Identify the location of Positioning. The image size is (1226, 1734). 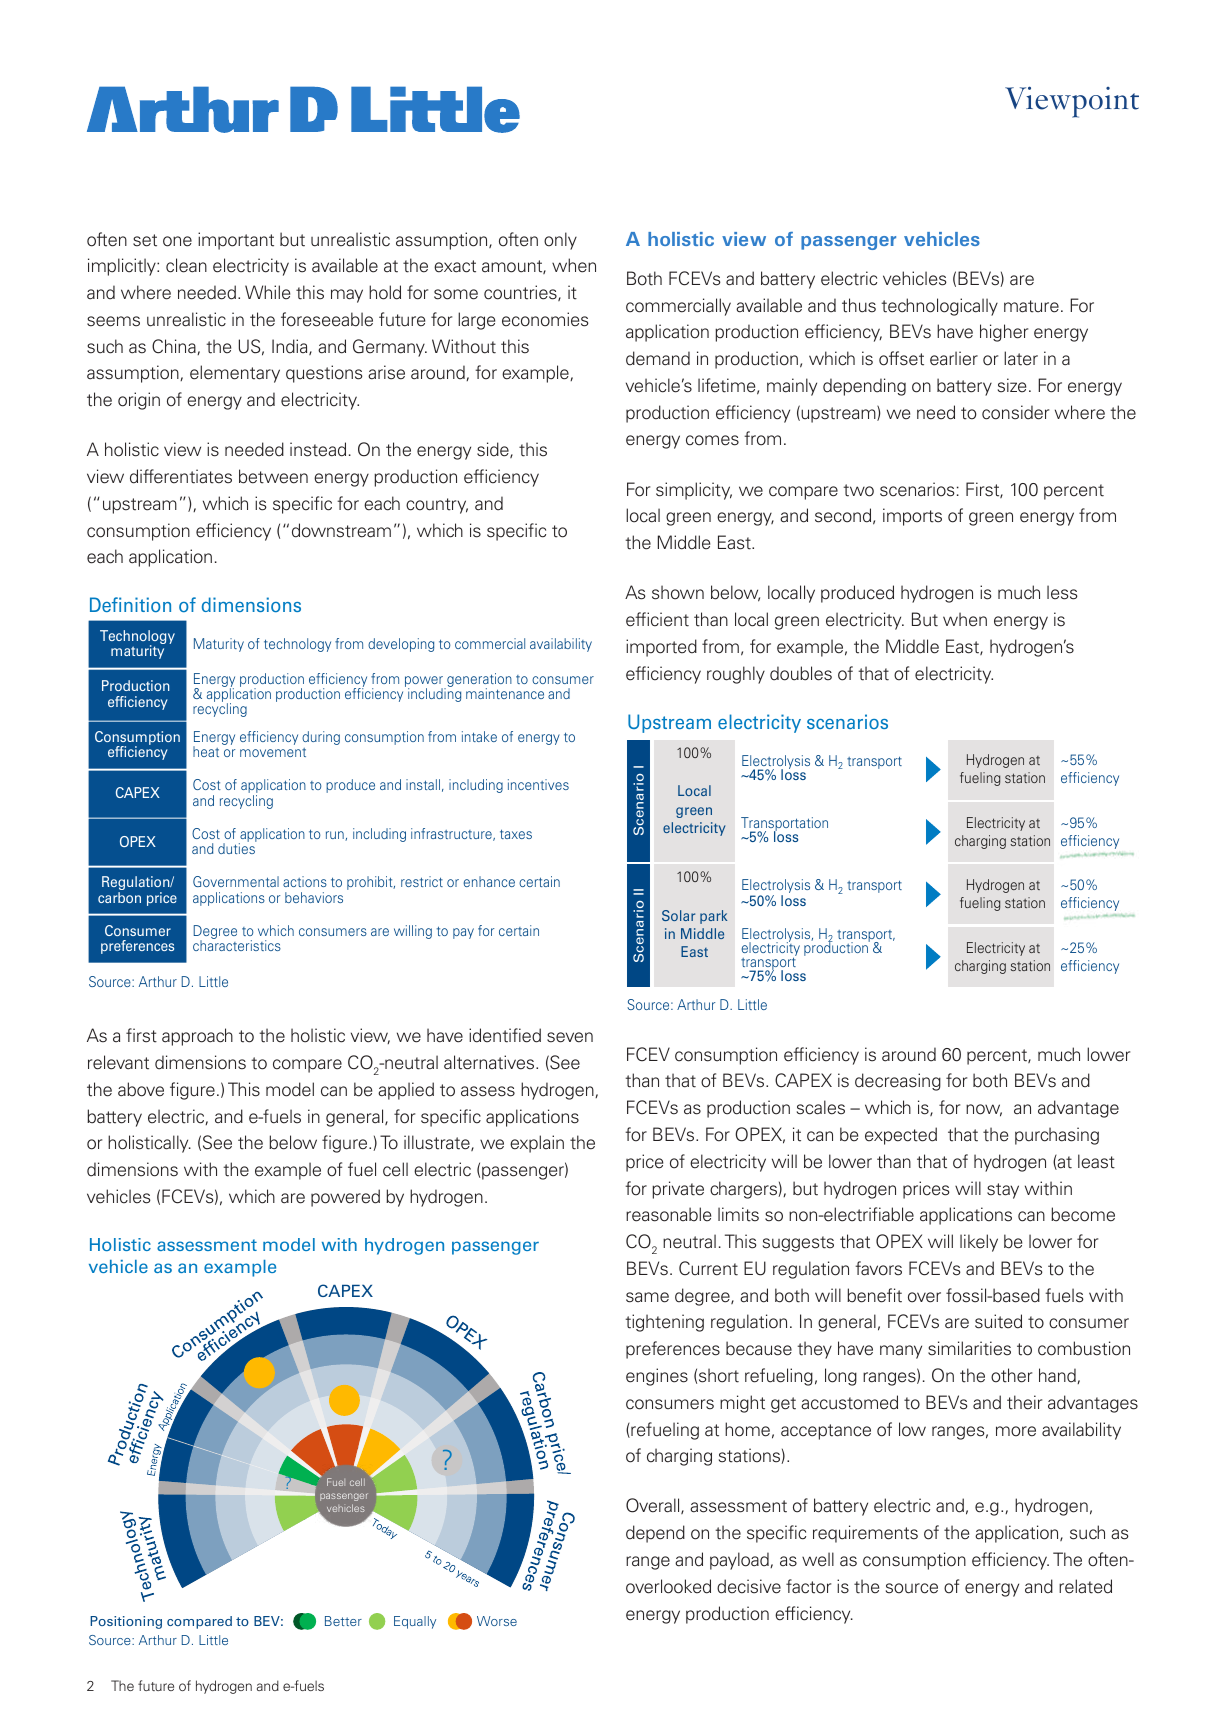
(126, 1622).
